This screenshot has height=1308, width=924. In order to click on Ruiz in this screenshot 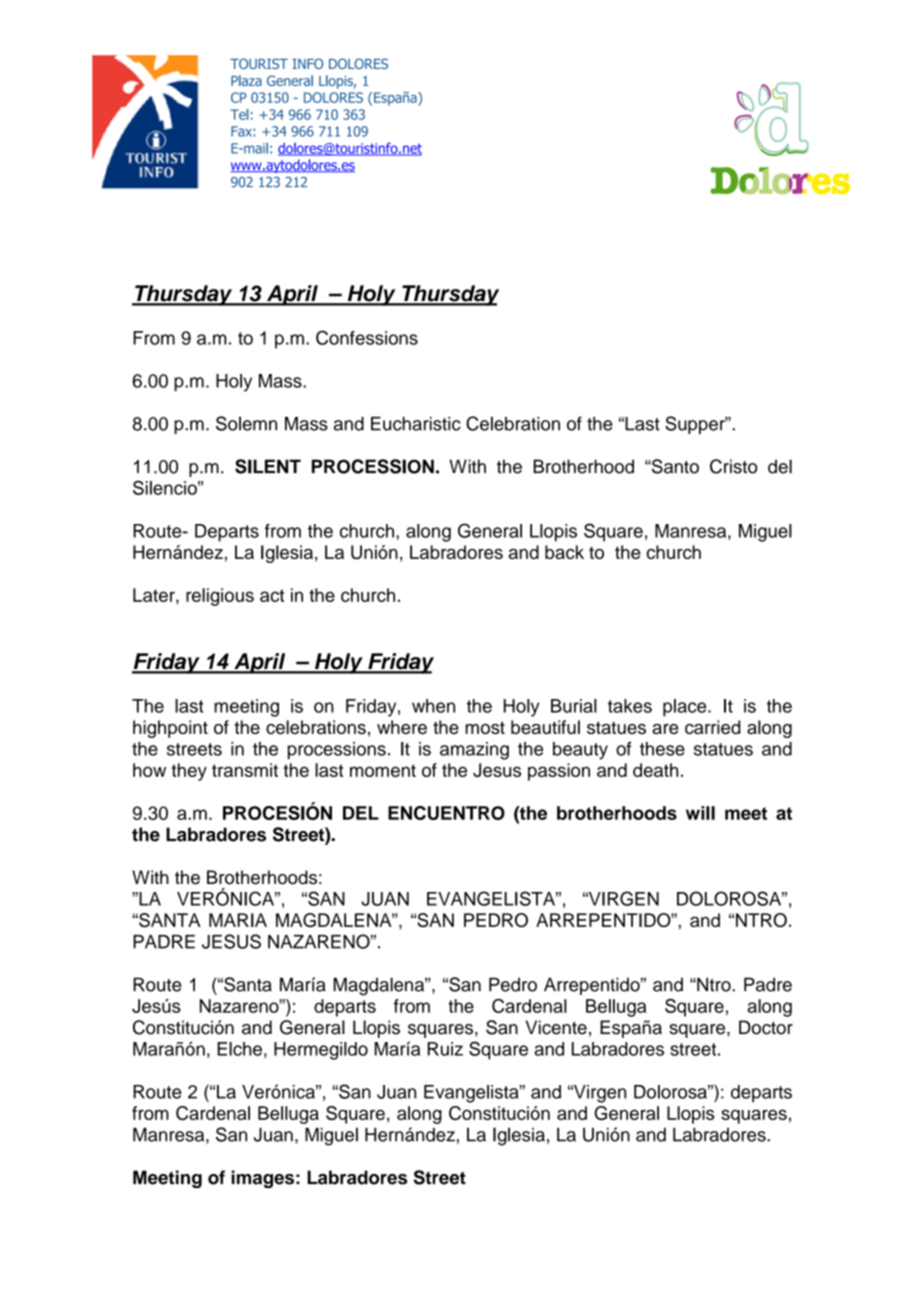, I will do `click(445, 1049)`.
